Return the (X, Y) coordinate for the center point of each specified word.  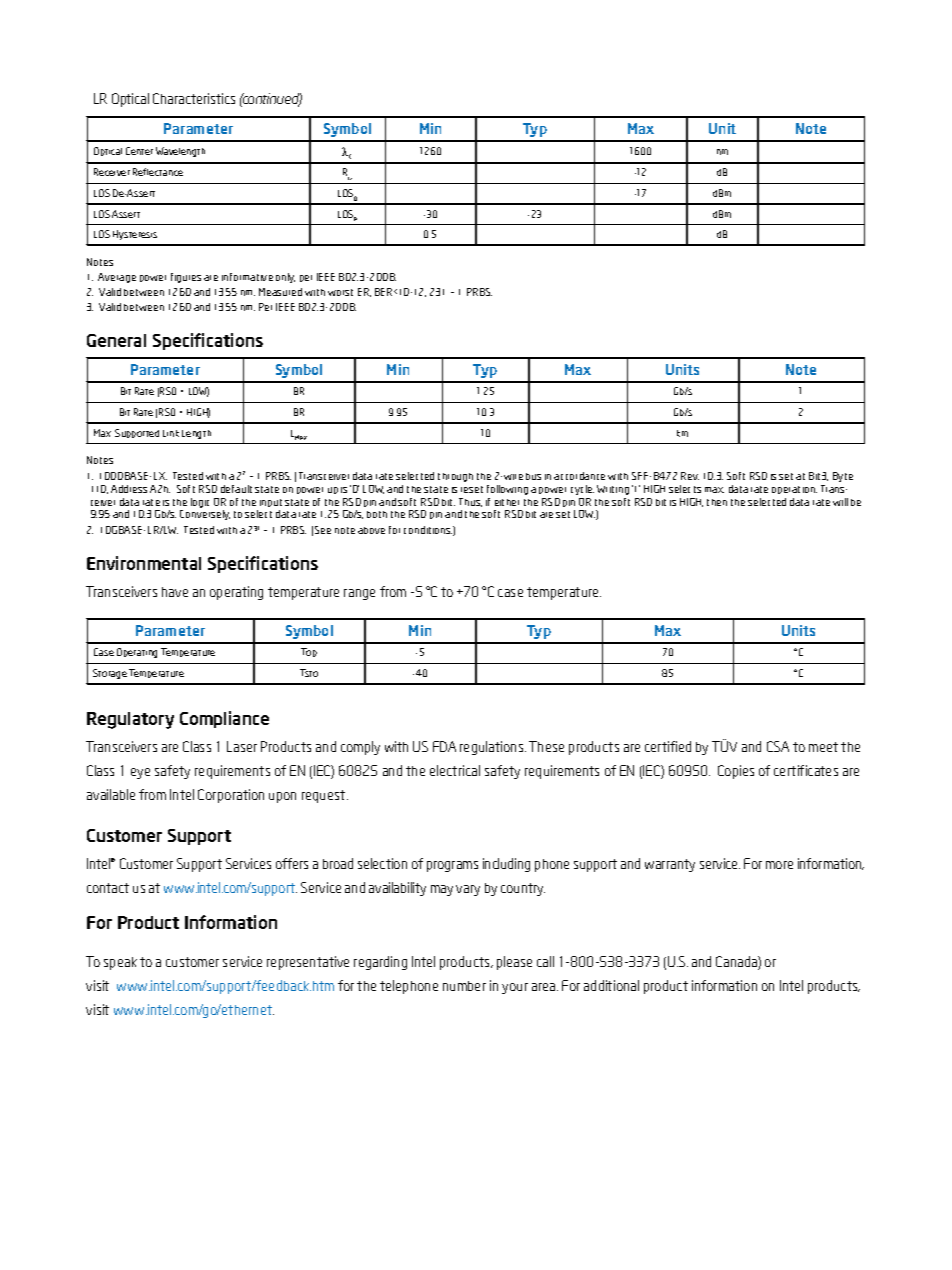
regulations (493, 748)
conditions (428, 530)
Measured (280, 292)
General (116, 340)
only (285, 278)
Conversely (205, 515)
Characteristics (194, 98)
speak (120, 963)
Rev (690, 476)
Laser (242, 746)
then (717, 502)
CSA (778, 746)
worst (340, 292)
